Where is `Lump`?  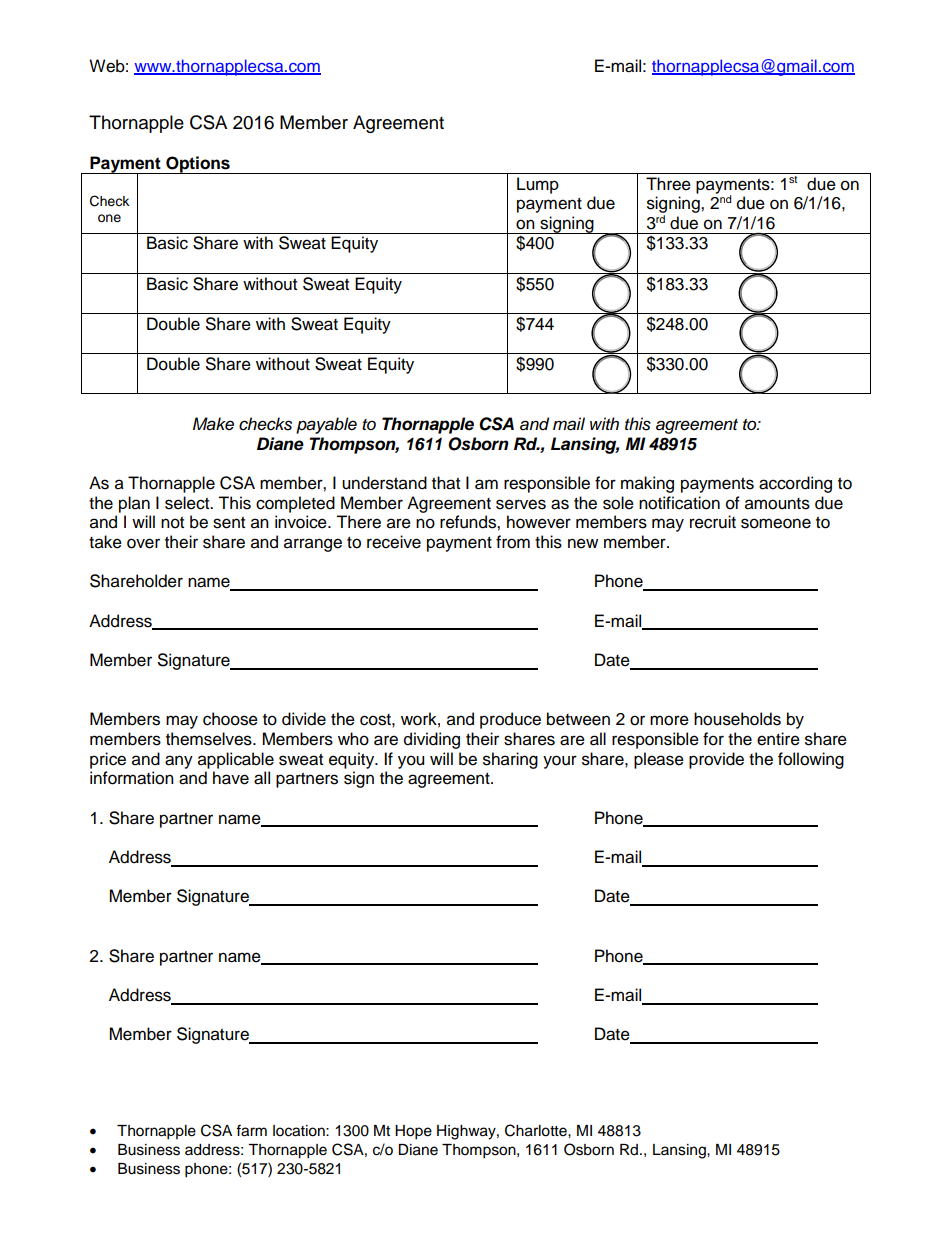 Lump is located at coordinates (538, 185).
